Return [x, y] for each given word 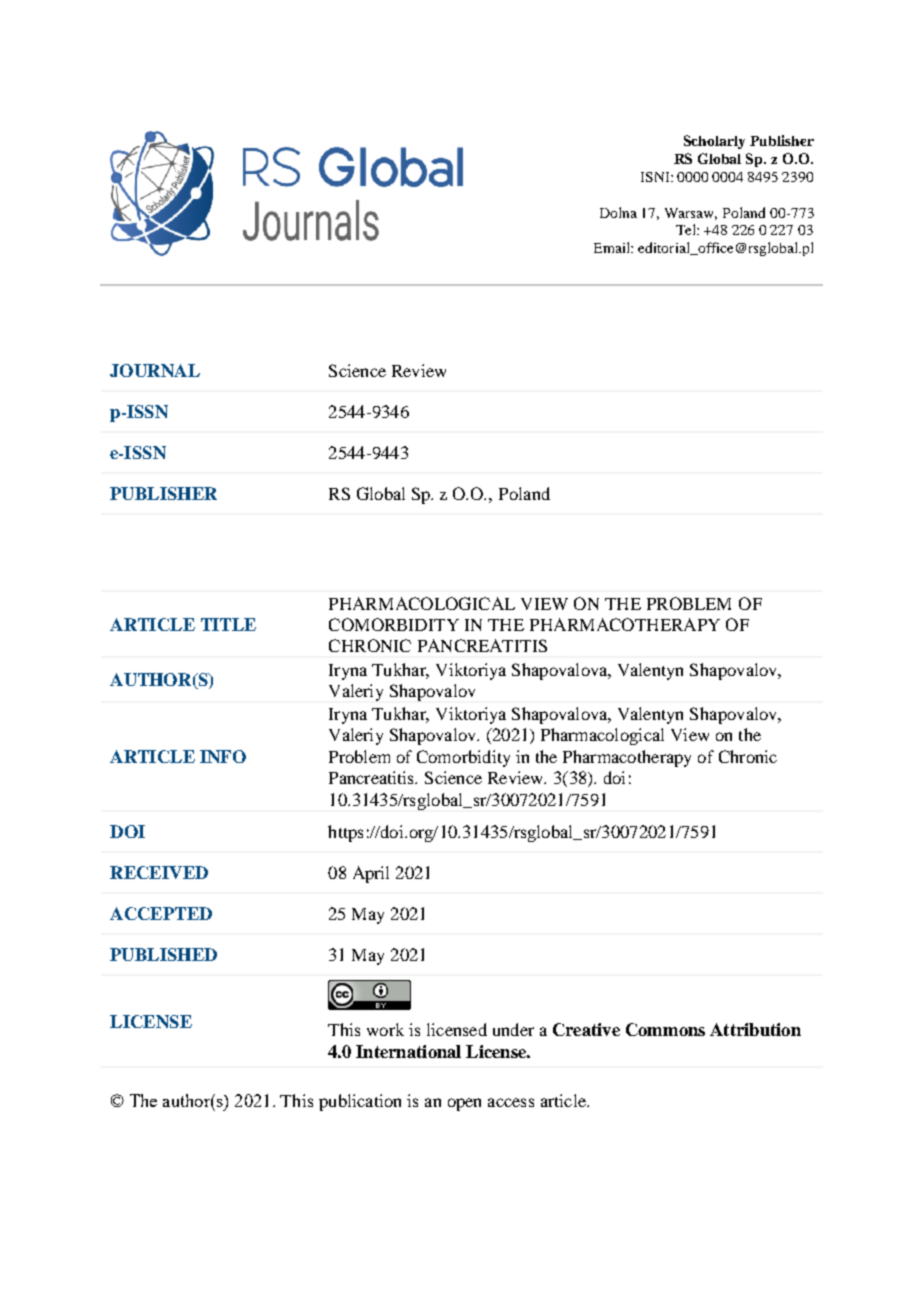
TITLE [228, 624]
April [371, 874]
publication [360, 1102]
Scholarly [714, 142]
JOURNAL [155, 370]
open [464, 1104]
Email [613, 247]
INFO [223, 756]
